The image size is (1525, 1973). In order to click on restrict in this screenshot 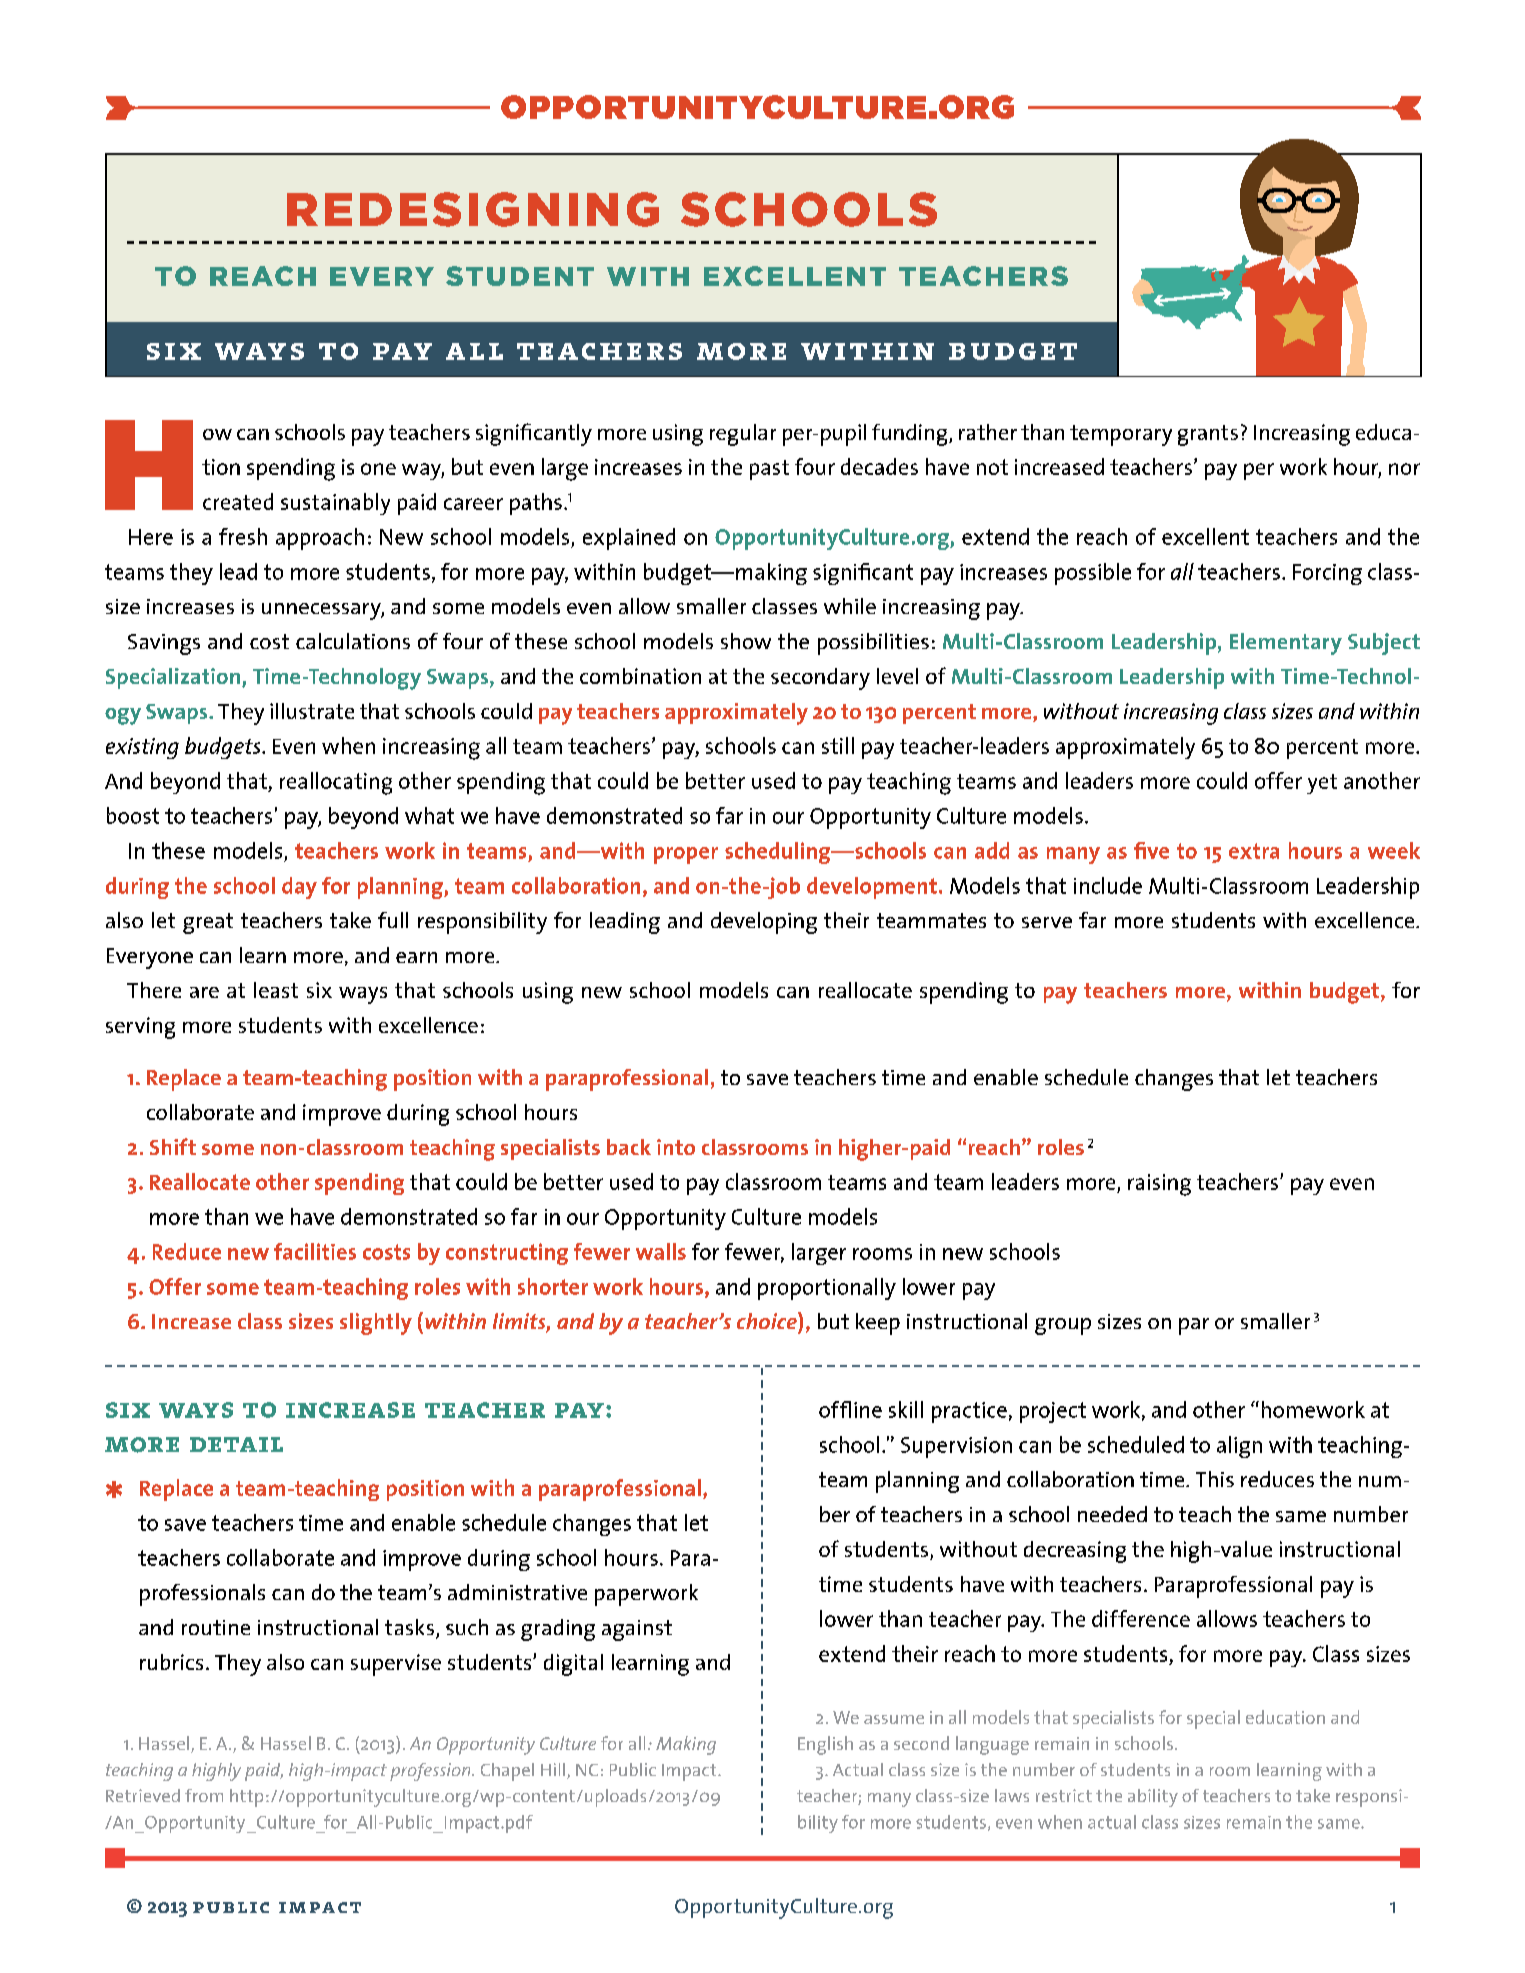, I will do `click(1064, 1795)`.
